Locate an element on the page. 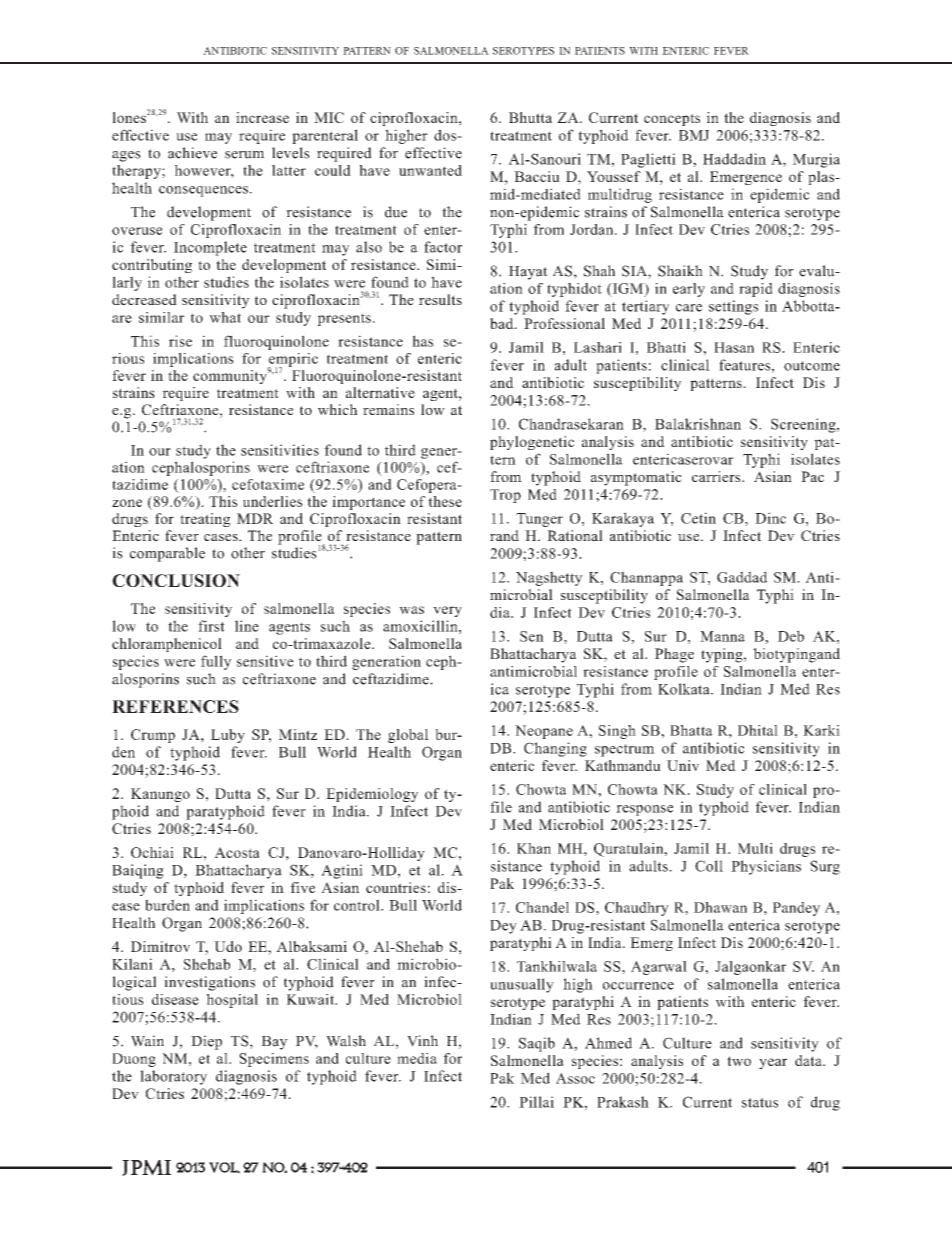 The width and height of the document is (952, 1233). achieve is located at coordinates (192, 153).
